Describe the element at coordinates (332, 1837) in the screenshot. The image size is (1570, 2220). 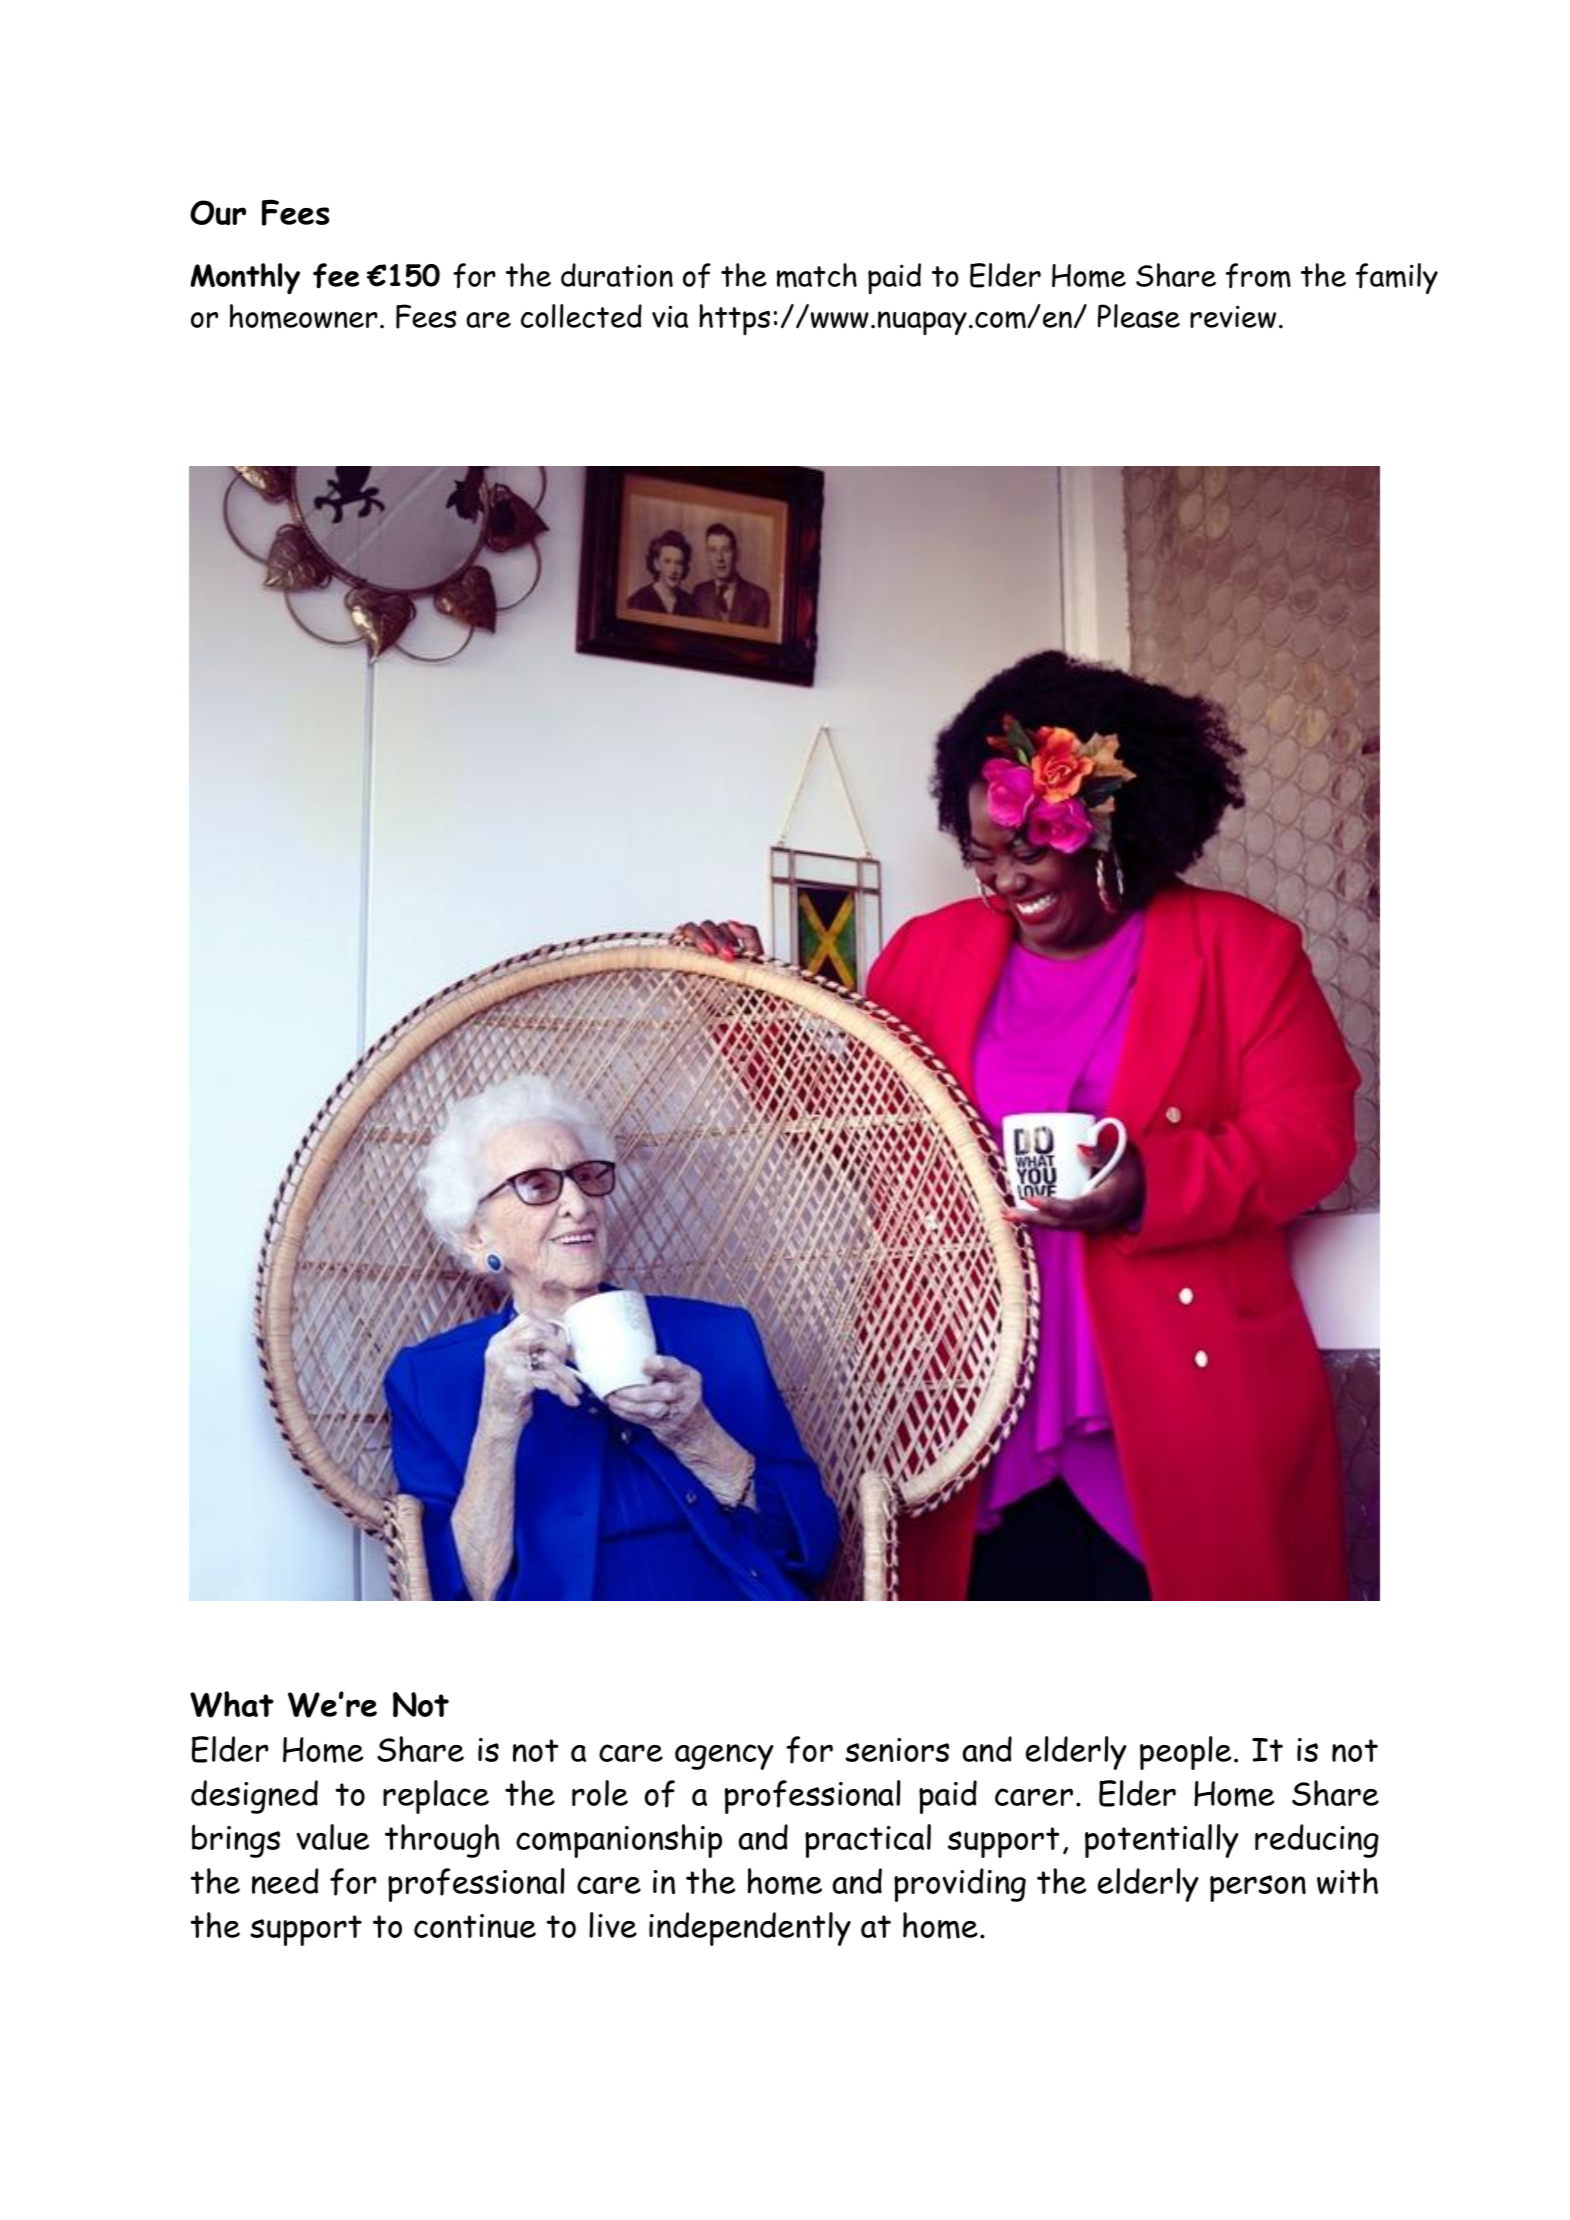
I see `value` at that location.
